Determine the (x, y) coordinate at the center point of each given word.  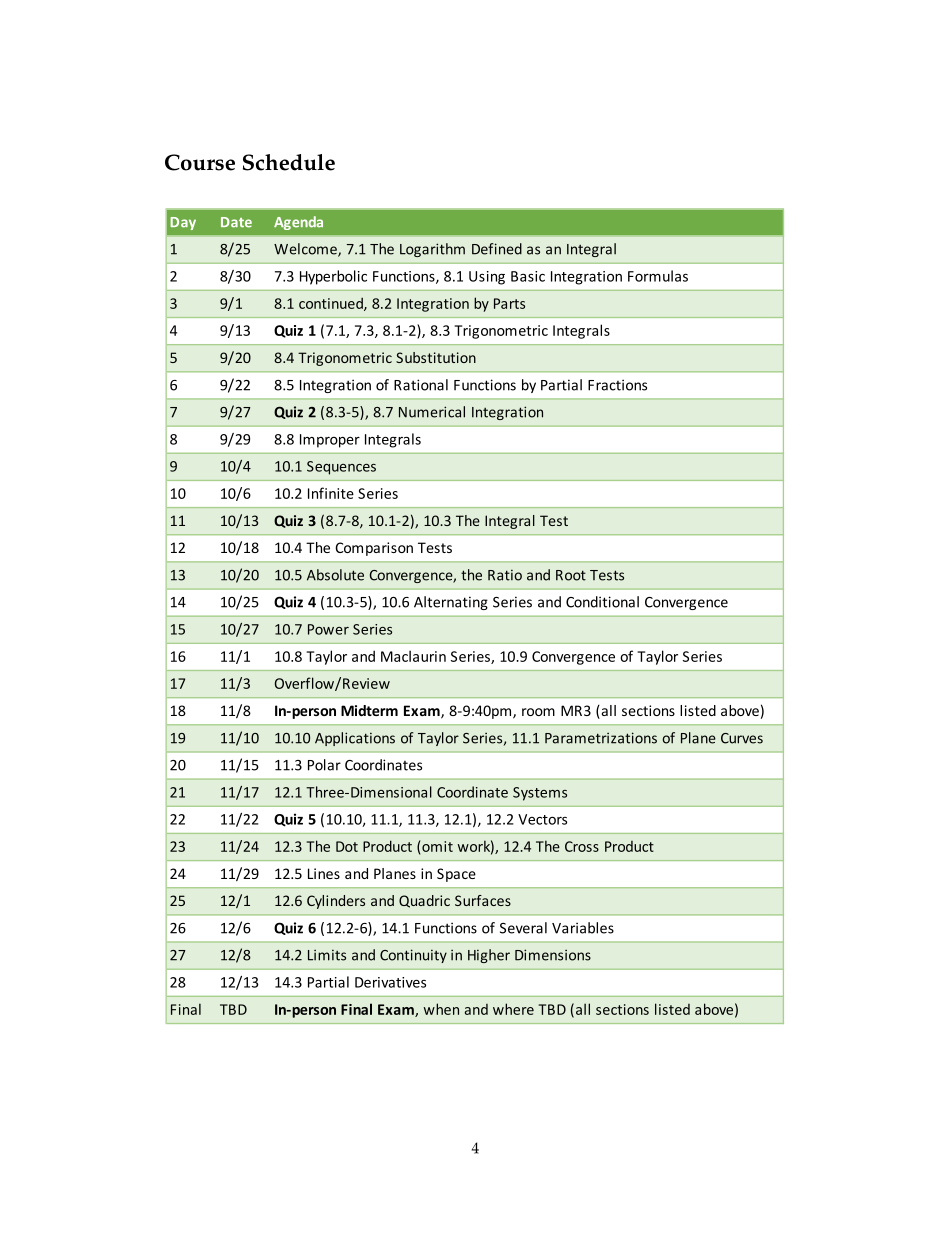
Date (236, 222)
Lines (324, 873)
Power (328, 629)
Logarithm (432, 250)
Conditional (602, 602)
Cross (582, 846)
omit (437, 846)
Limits (327, 955)
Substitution (436, 357)
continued (332, 304)
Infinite (331, 493)
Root (571, 575)
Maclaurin (413, 656)
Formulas (658, 276)
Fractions (617, 385)
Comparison (374, 549)
